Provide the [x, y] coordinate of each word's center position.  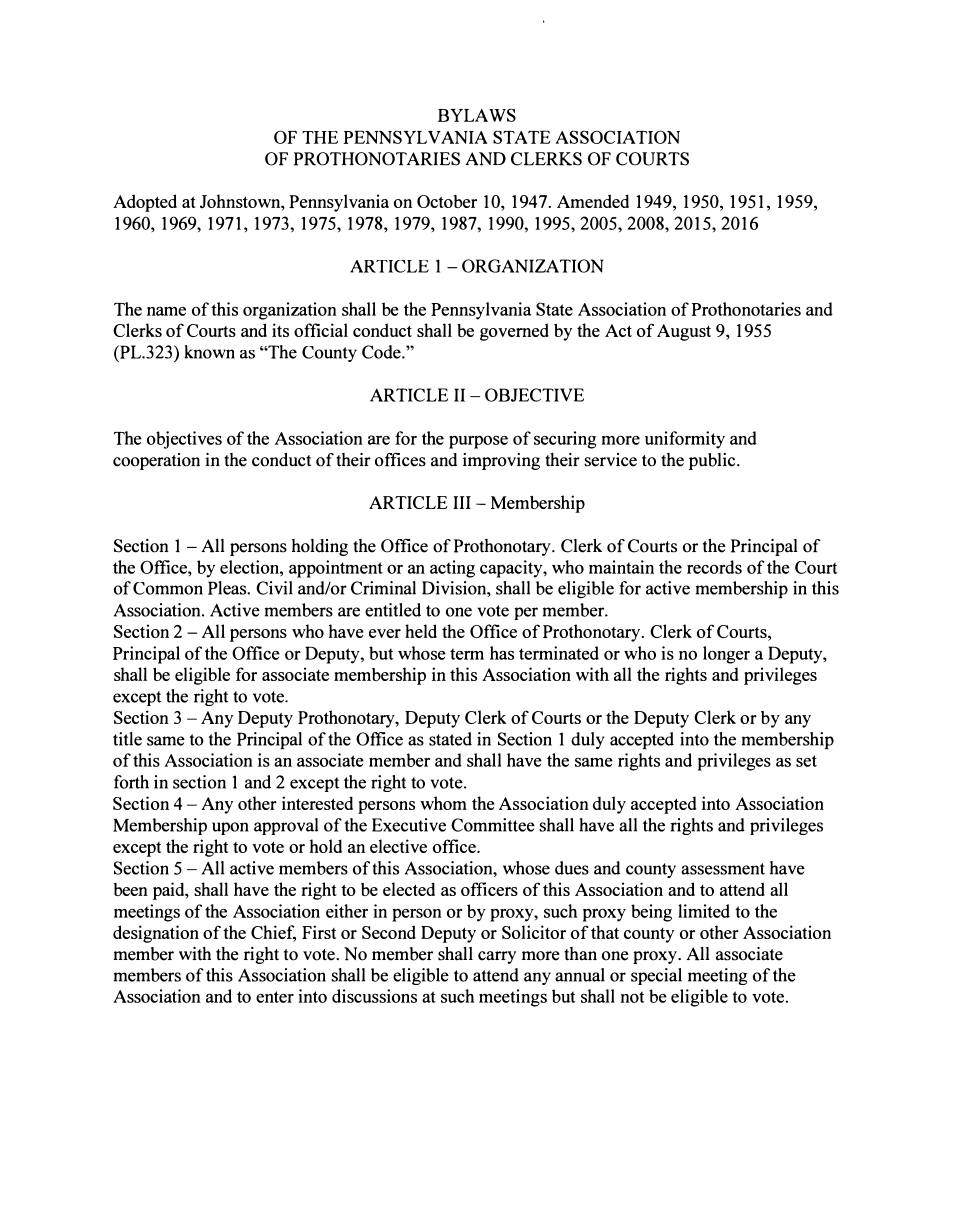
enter [275, 997]
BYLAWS [477, 115]
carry [497, 957]
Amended [593, 201]
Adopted [145, 203]
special [656, 976]
